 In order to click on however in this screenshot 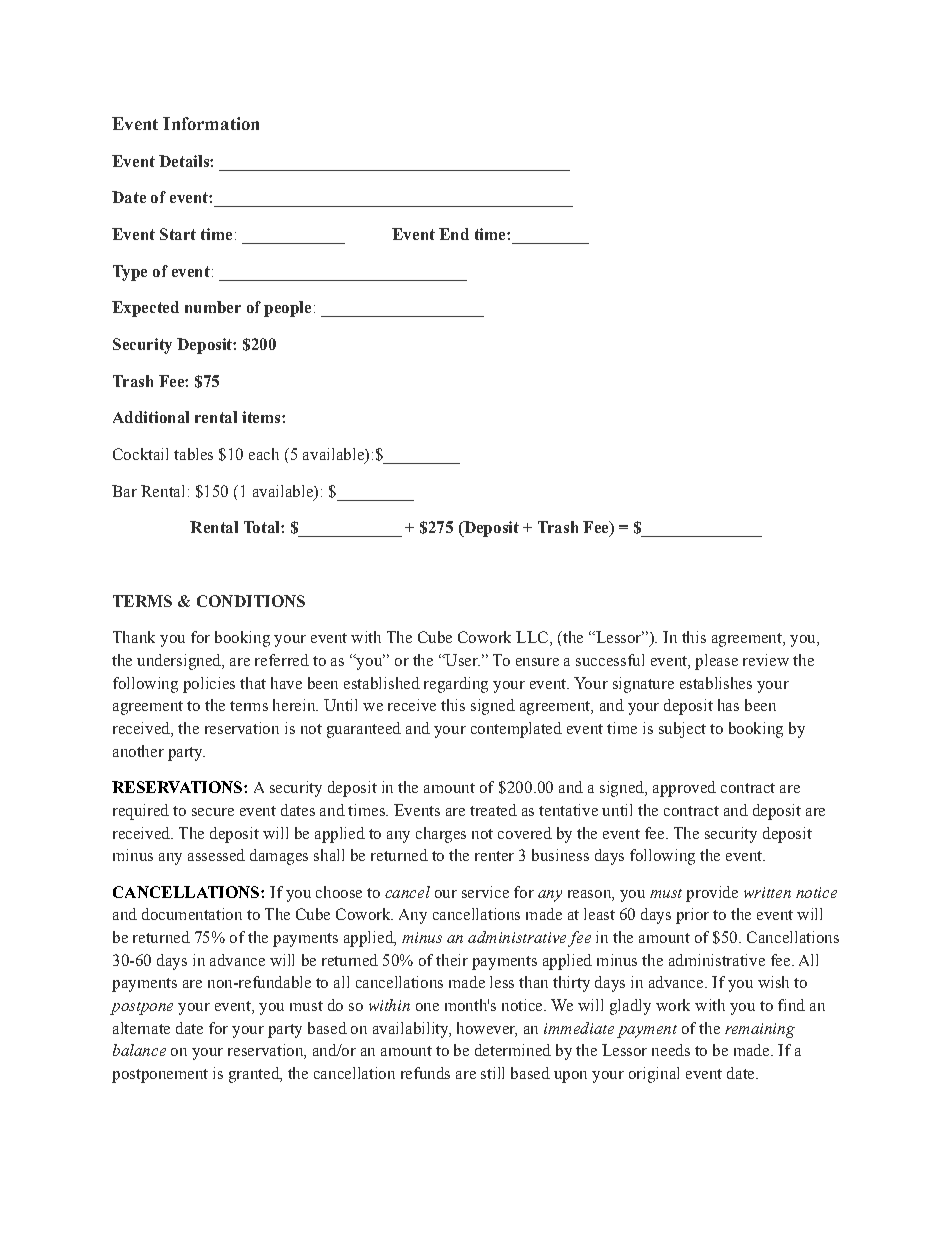, I will do `click(487, 1029)`.
